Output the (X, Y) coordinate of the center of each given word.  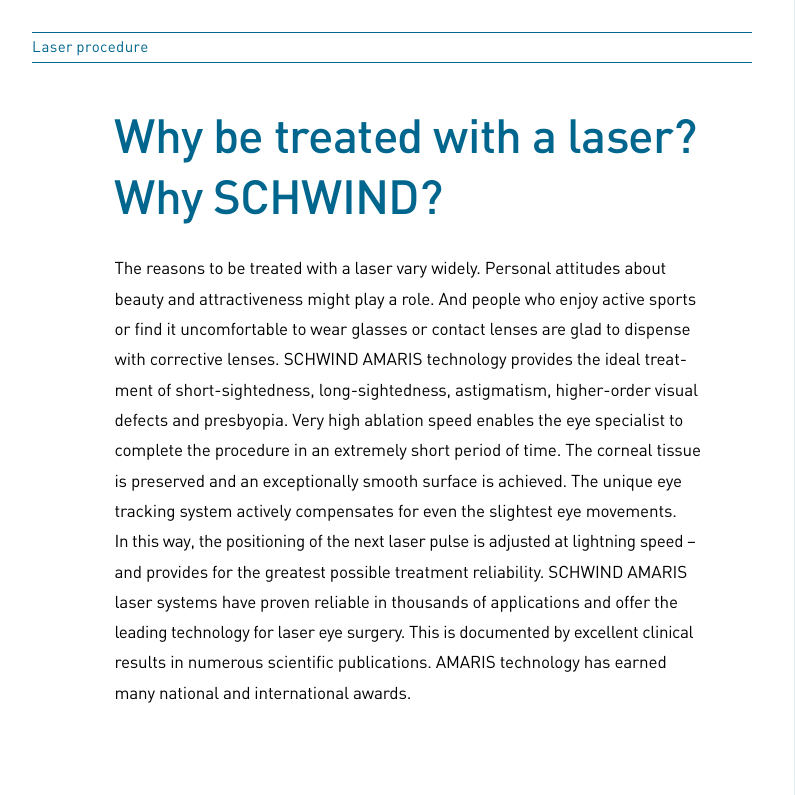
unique (628, 483)
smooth (390, 481)
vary (412, 271)
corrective (186, 359)
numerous (226, 663)
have (239, 602)
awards (381, 693)
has (597, 662)
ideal (623, 359)
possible (360, 574)
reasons (176, 269)
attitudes (588, 268)
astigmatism (501, 392)
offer (633, 602)
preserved (168, 483)
